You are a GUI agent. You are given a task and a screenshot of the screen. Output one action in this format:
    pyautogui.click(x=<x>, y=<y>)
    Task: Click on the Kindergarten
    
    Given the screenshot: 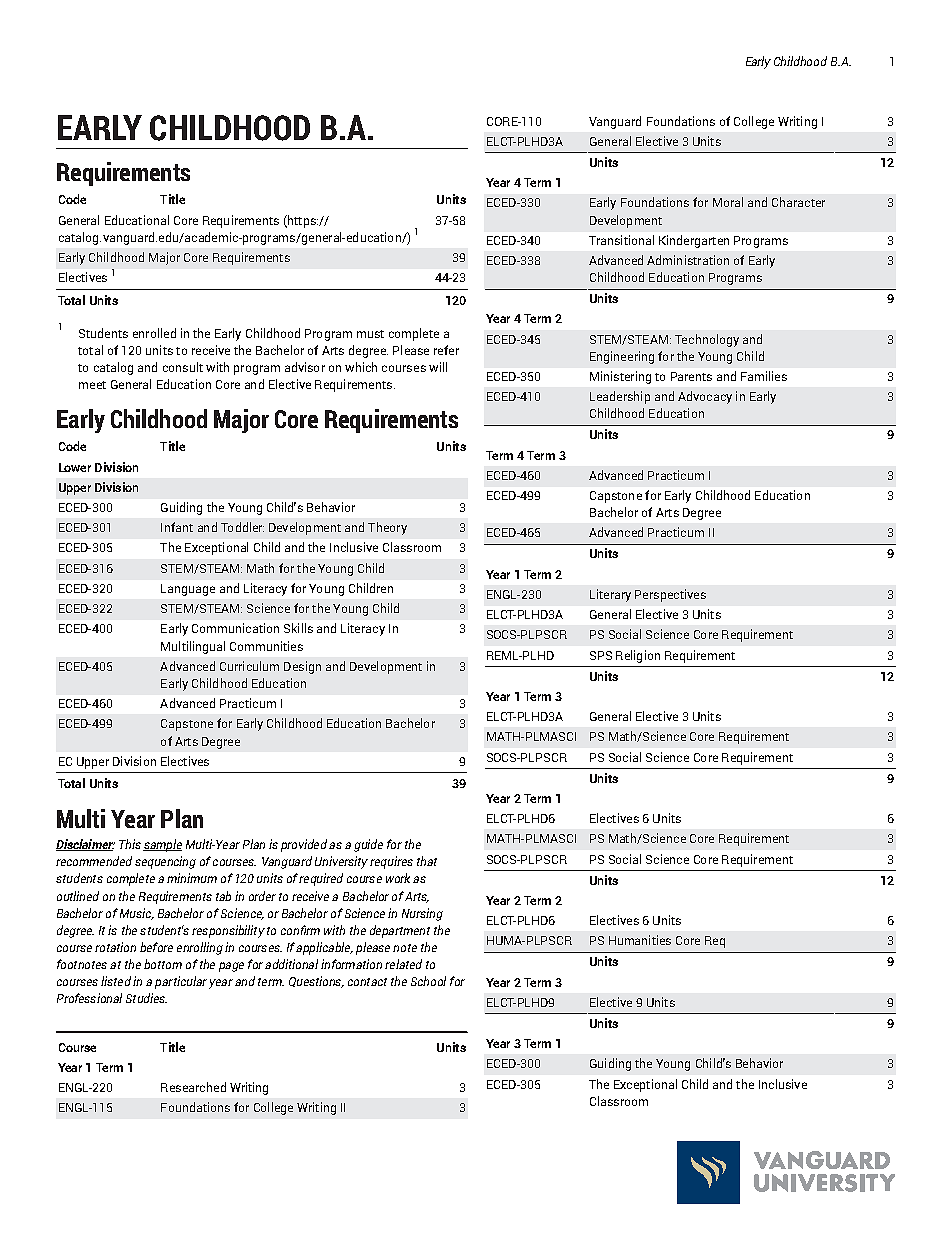 What is the action you would take?
    pyautogui.click(x=694, y=241)
